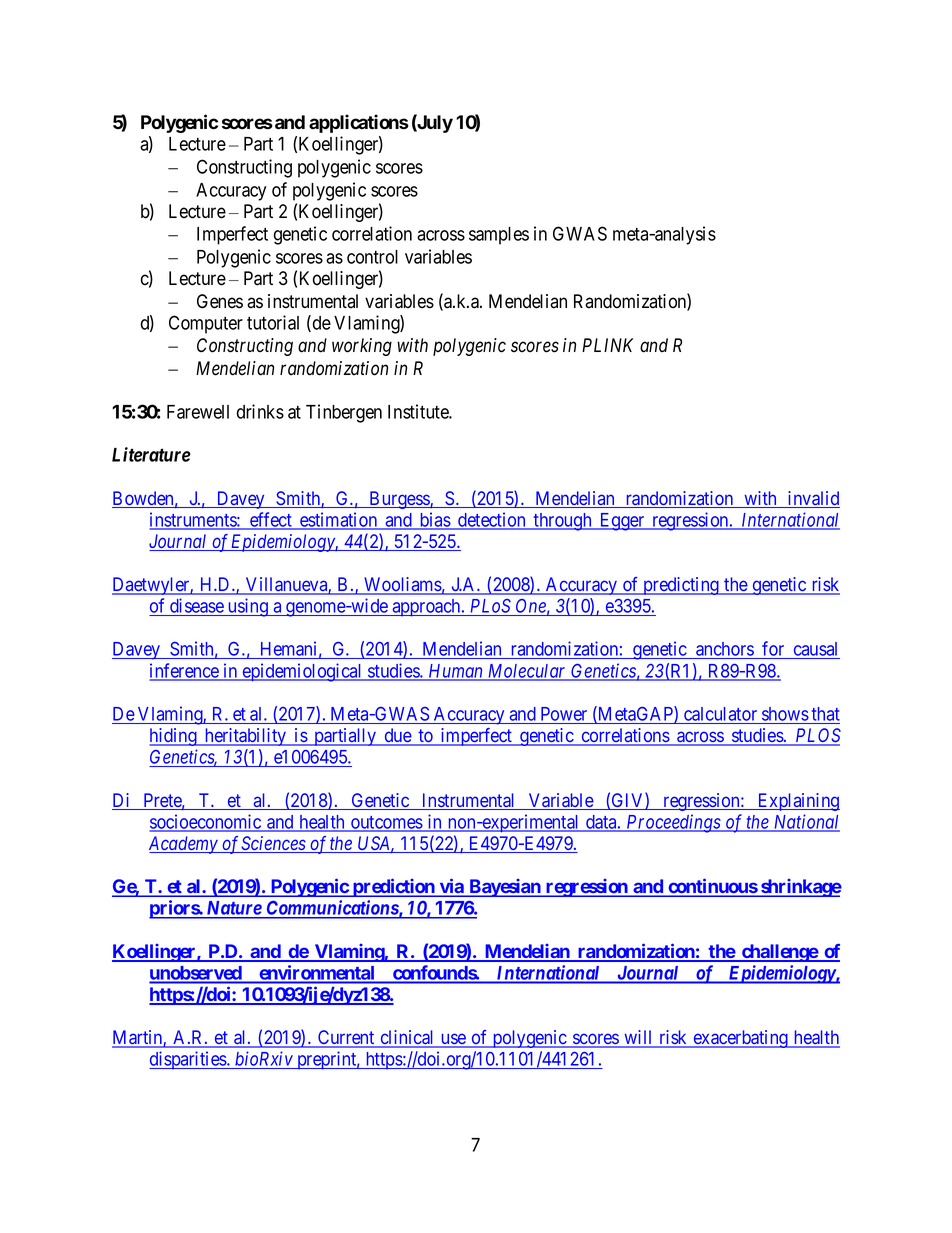 The height and width of the image is (1233, 952). Describe the element at coordinates (188, 1060) in the image. I see `disparities` at that location.
